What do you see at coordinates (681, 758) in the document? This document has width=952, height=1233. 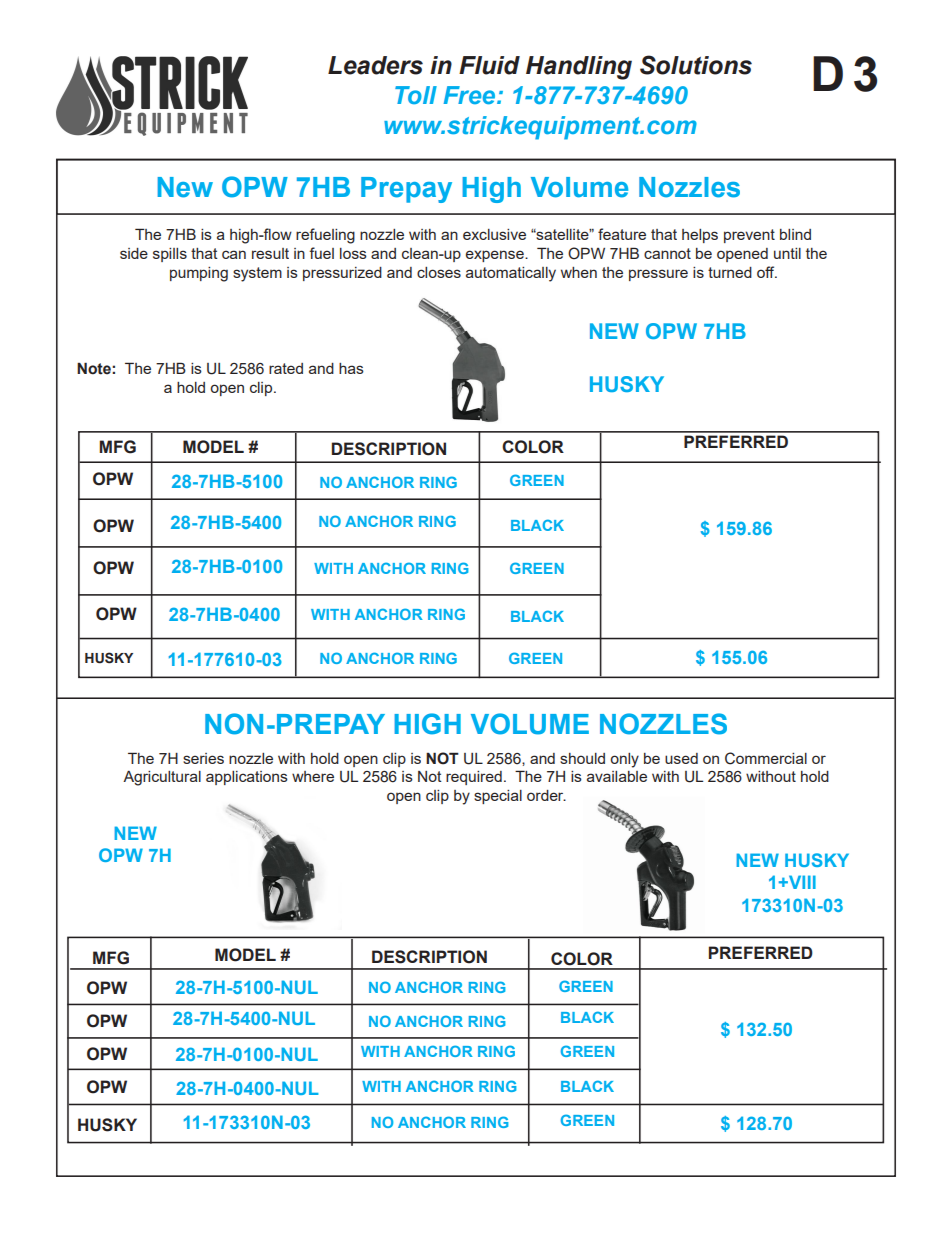 I see `used` at bounding box center [681, 758].
